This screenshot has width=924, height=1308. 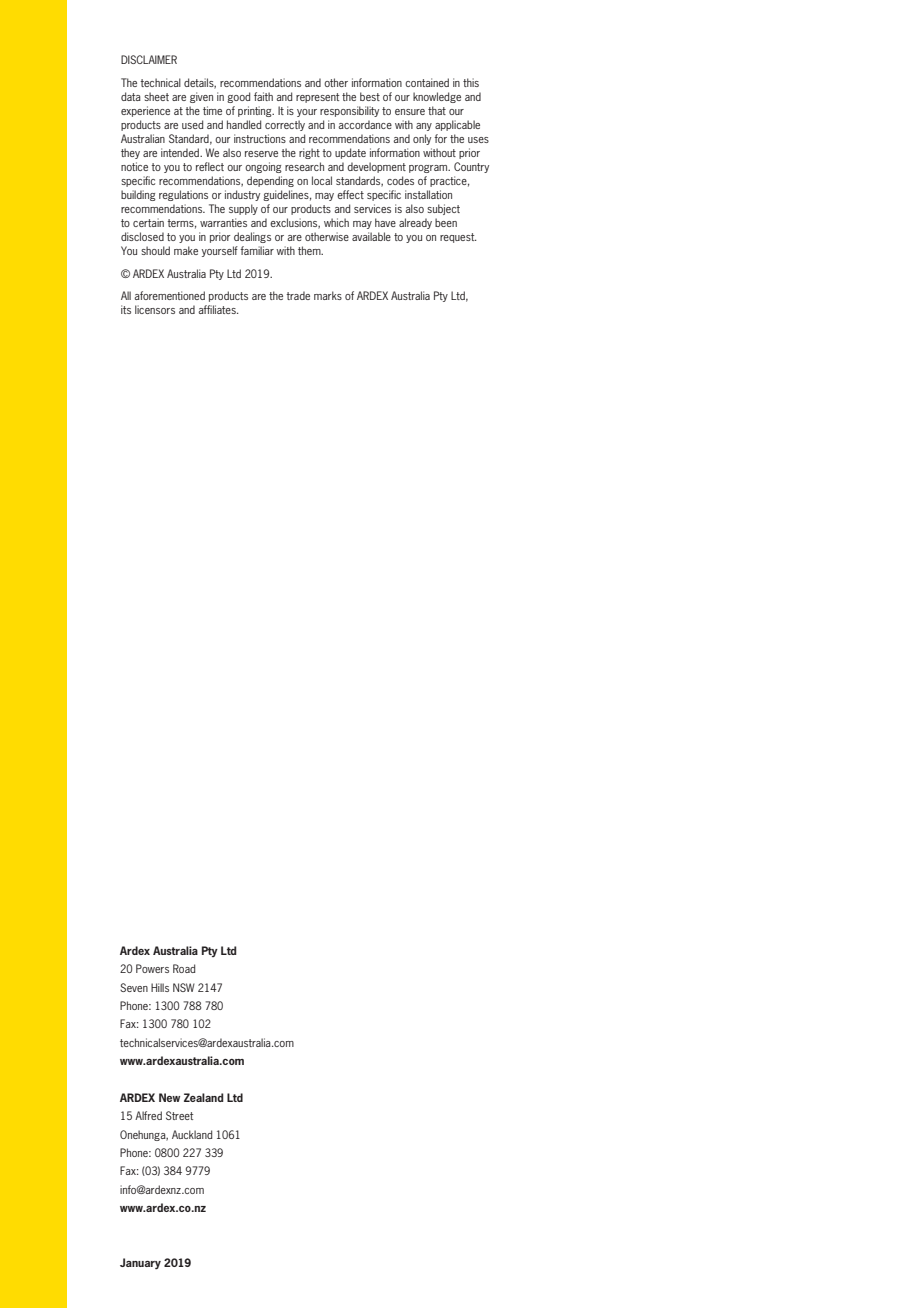 I want to click on represent, so click(x=317, y=98).
